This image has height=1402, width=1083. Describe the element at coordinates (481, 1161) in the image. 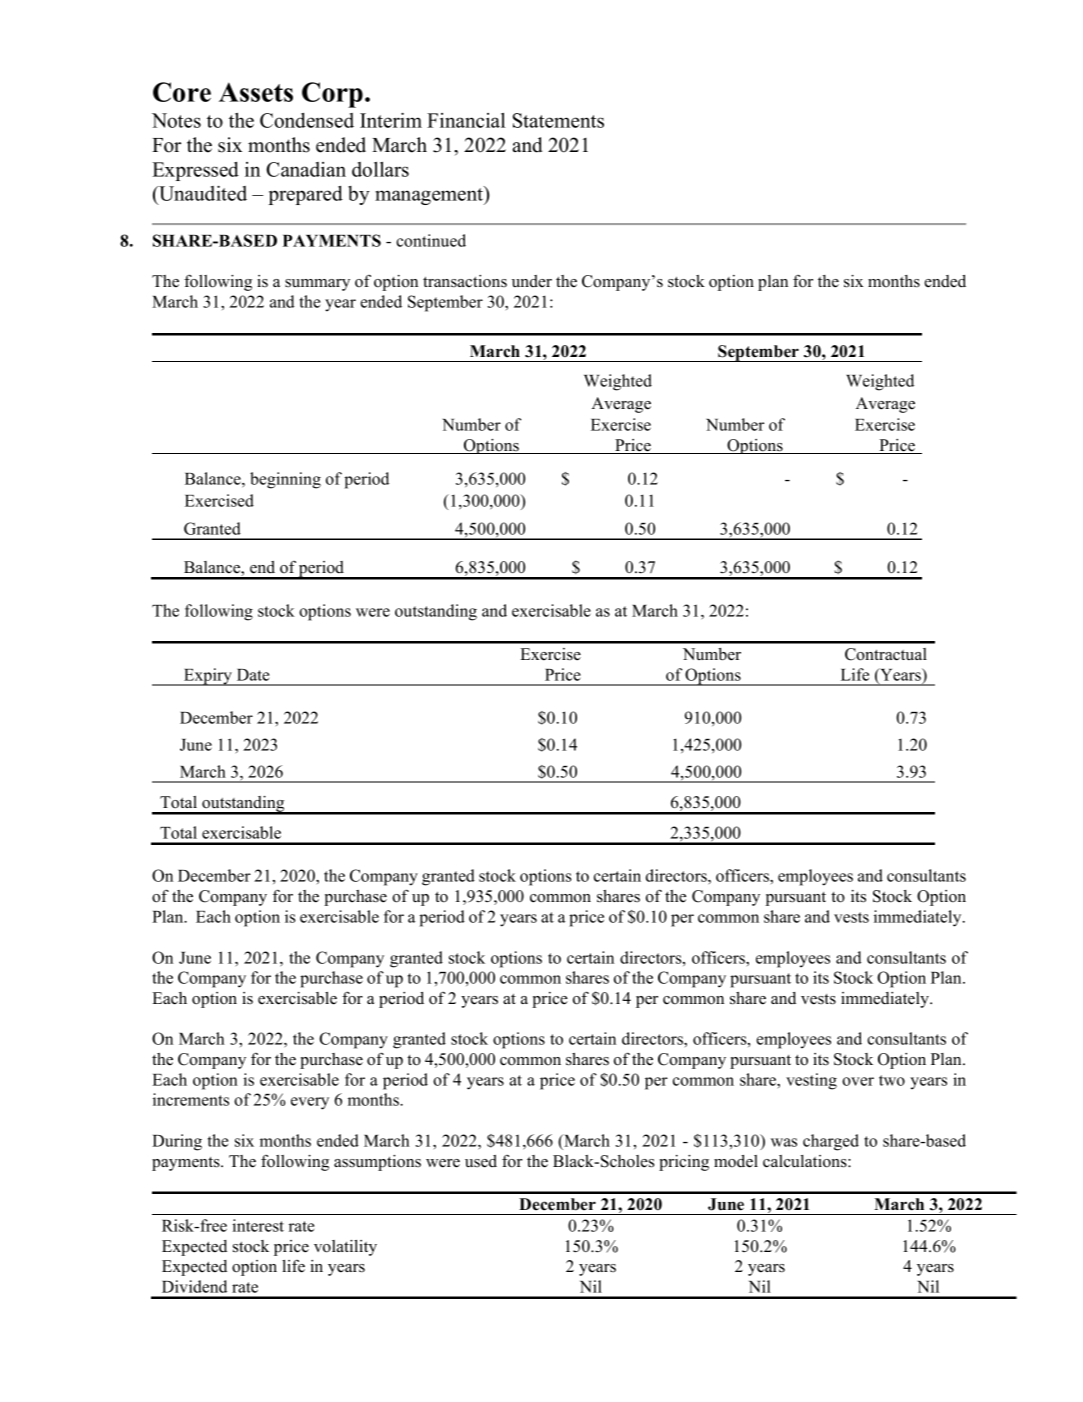

I see `used` at that location.
